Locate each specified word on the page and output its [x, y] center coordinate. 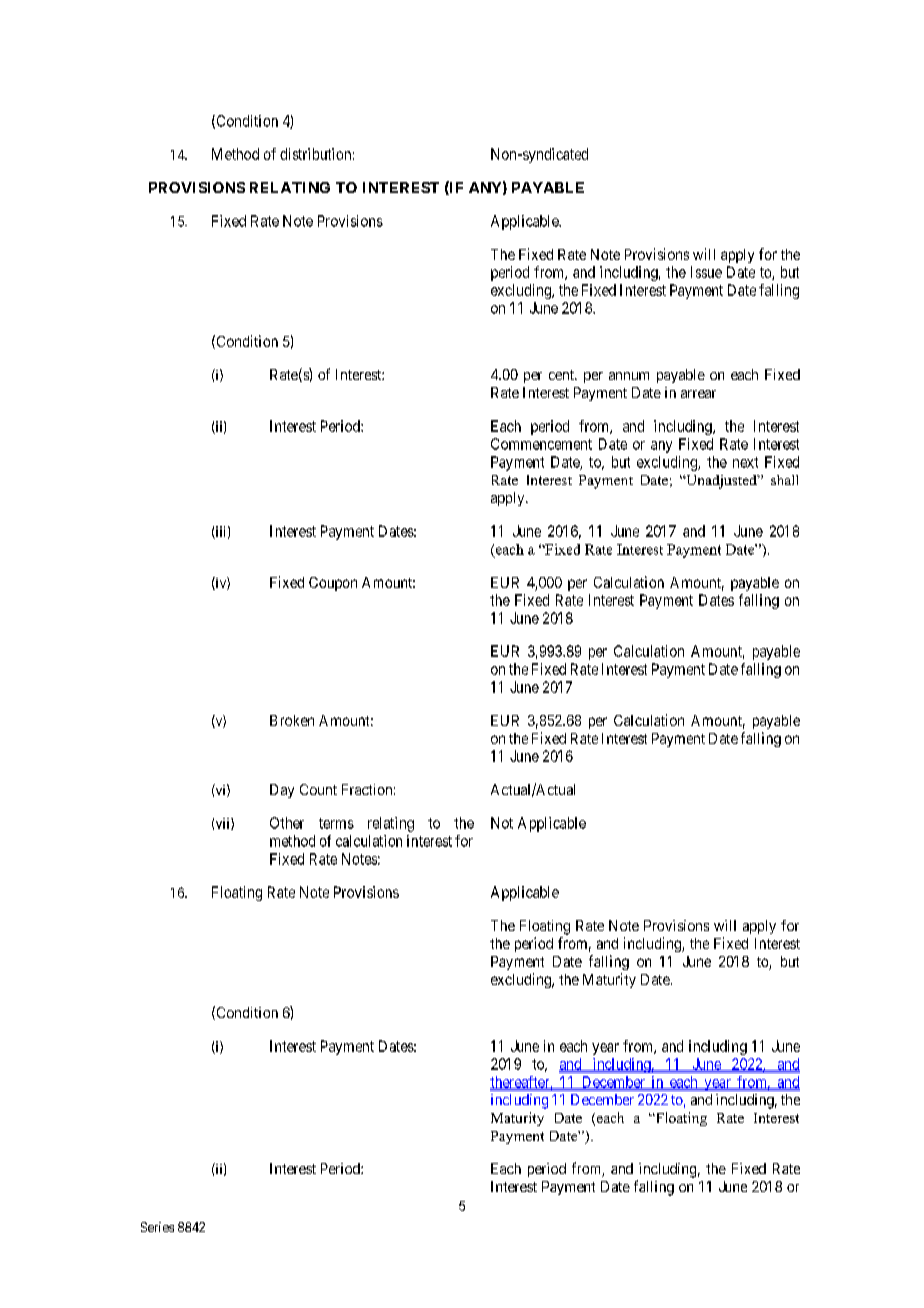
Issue [706, 272]
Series [157, 1227]
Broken [292, 720]
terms [336, 823]
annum [629, 376]
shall [784, 480]
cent [562, 375]
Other [287, 823]
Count [318, 789]
